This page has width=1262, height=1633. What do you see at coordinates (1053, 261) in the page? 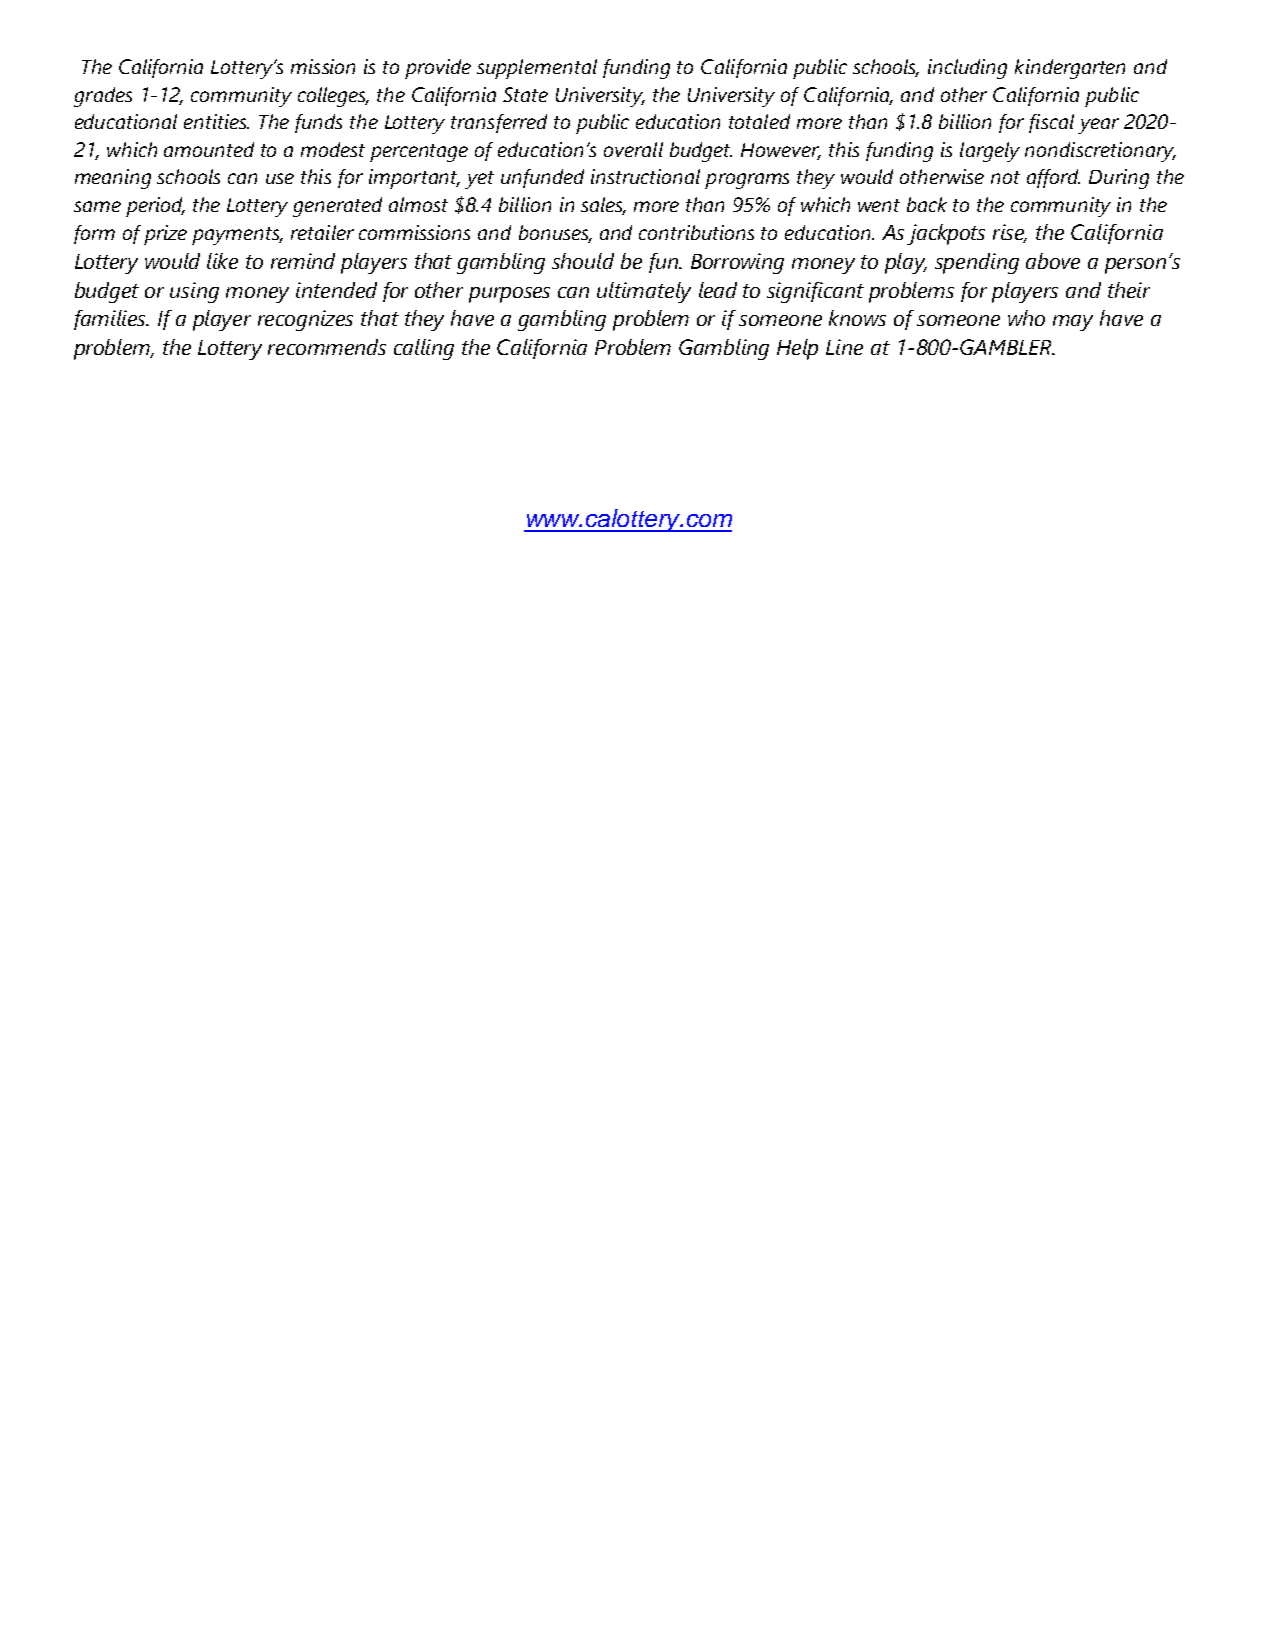
I see `above` at bounding box center [1053, 261].
